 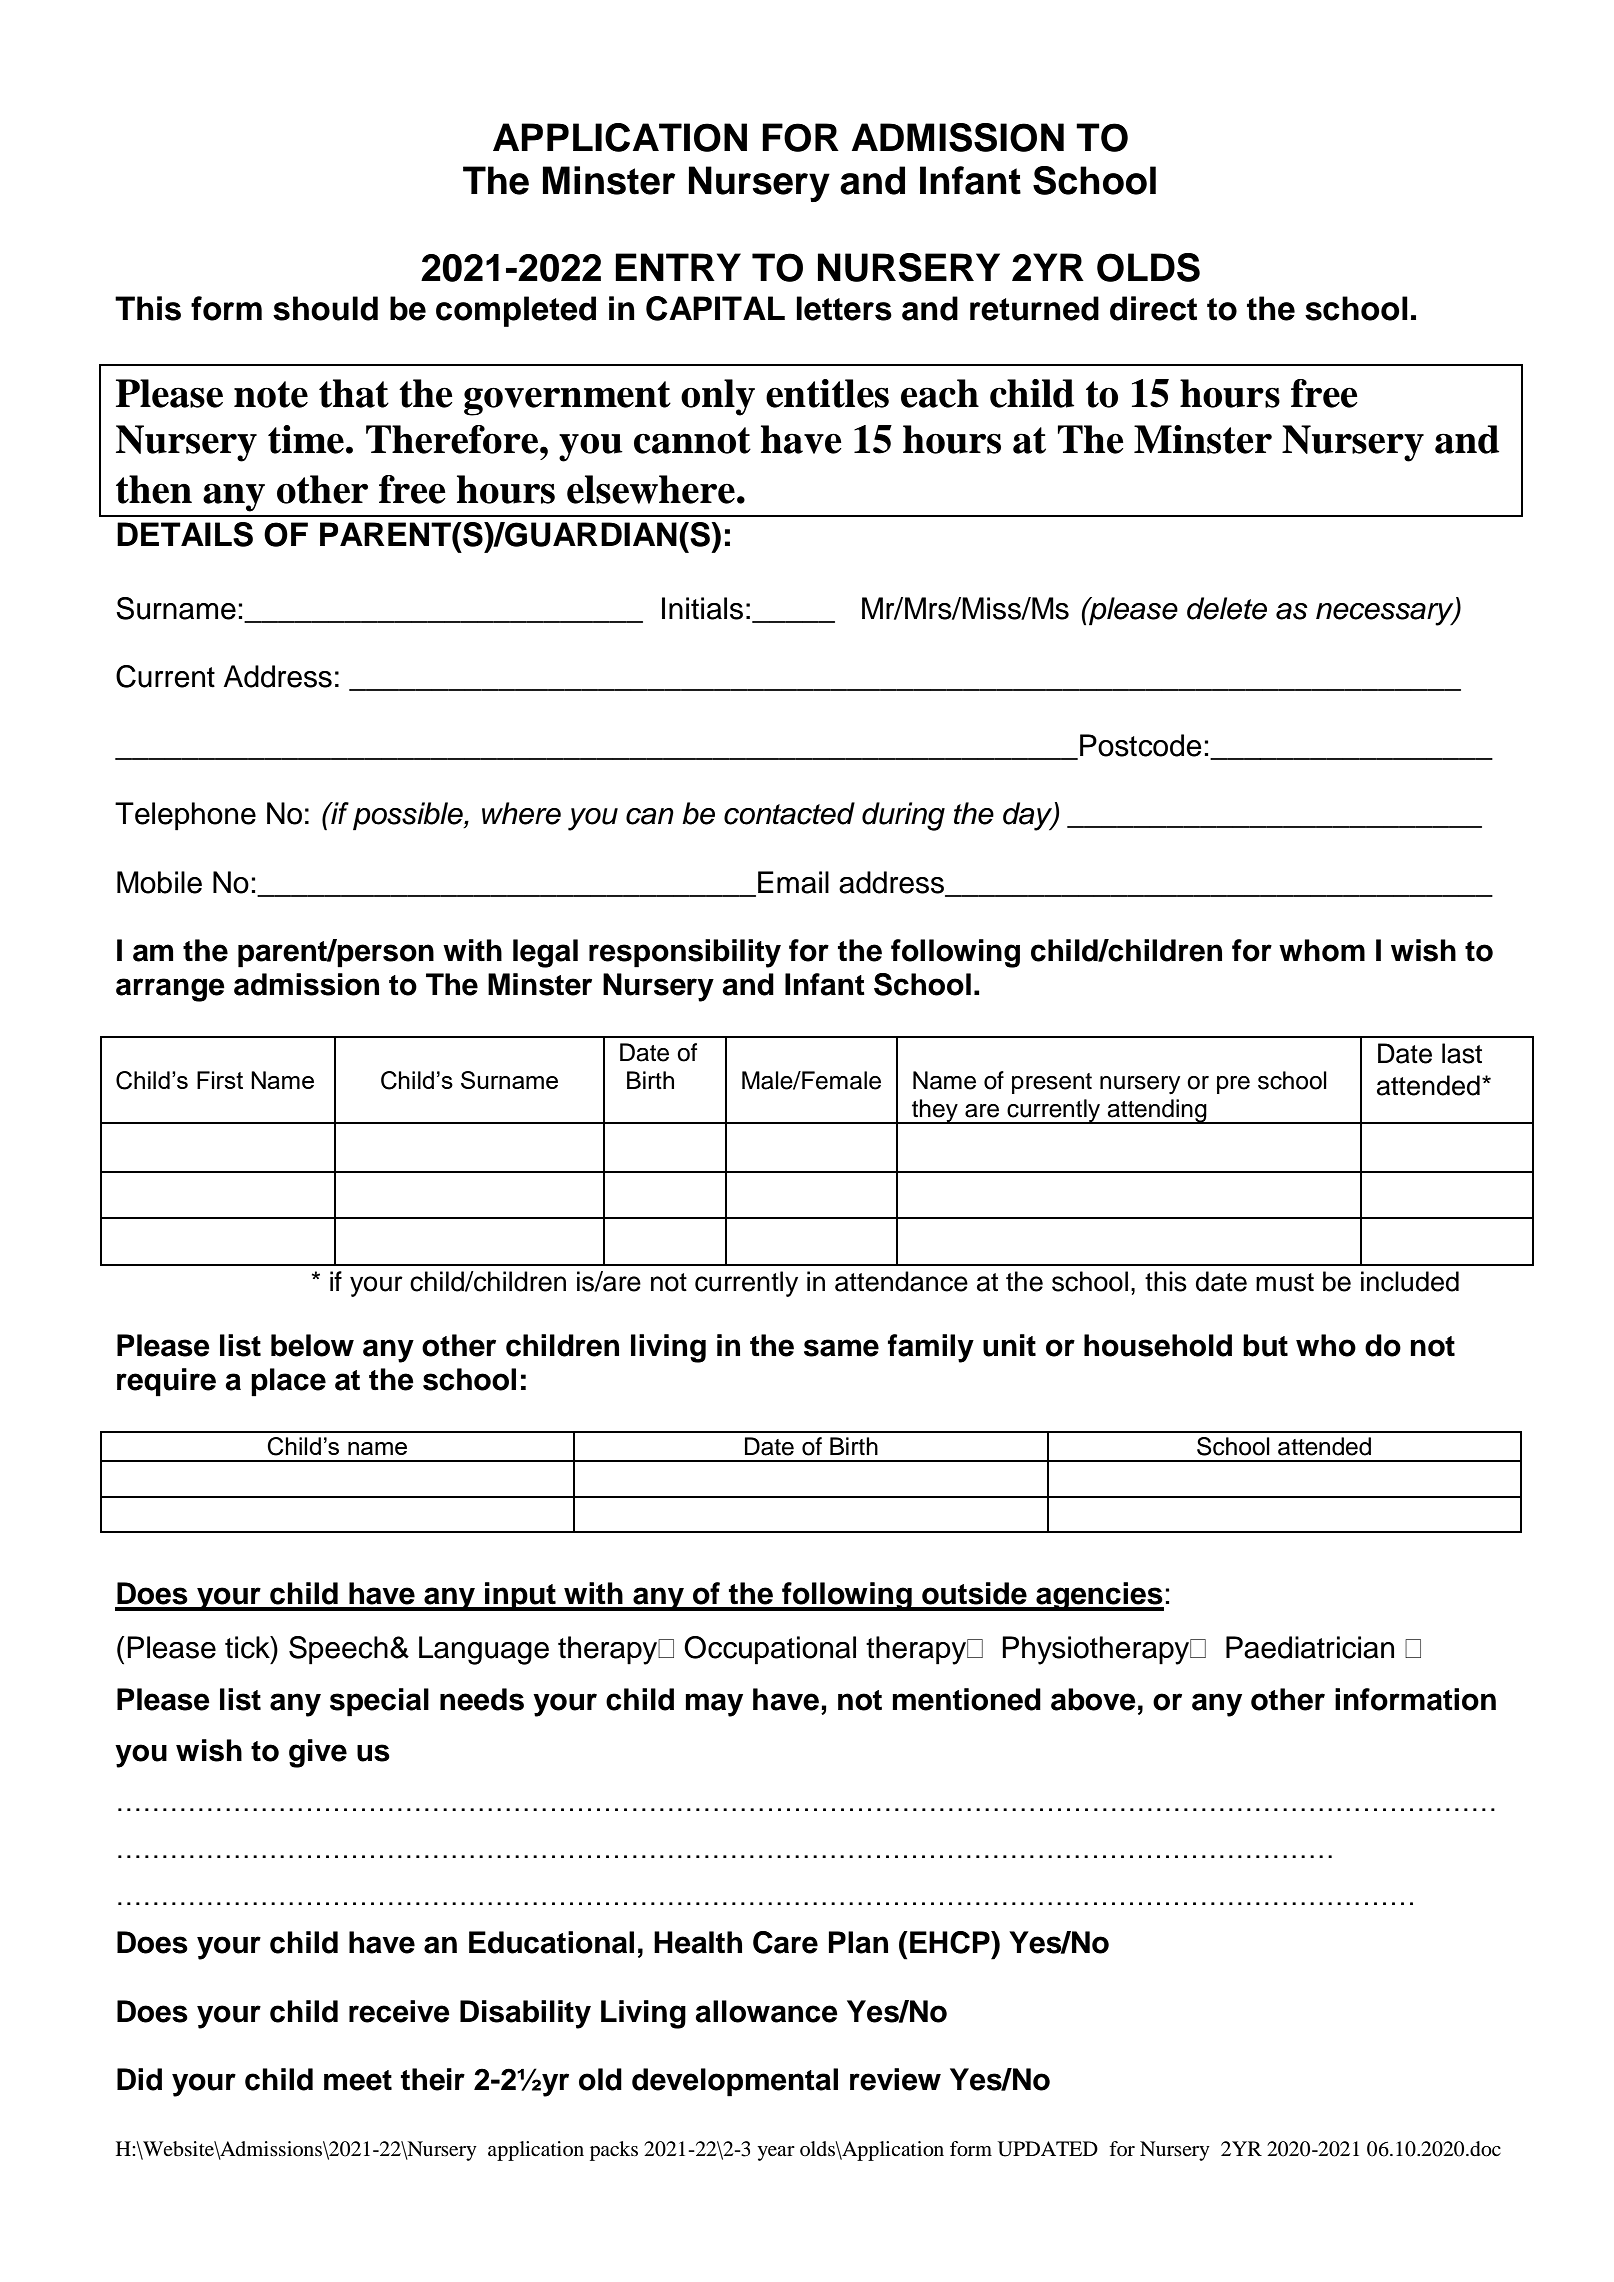 I want to click on contacted, so click(x=789, y=813).
